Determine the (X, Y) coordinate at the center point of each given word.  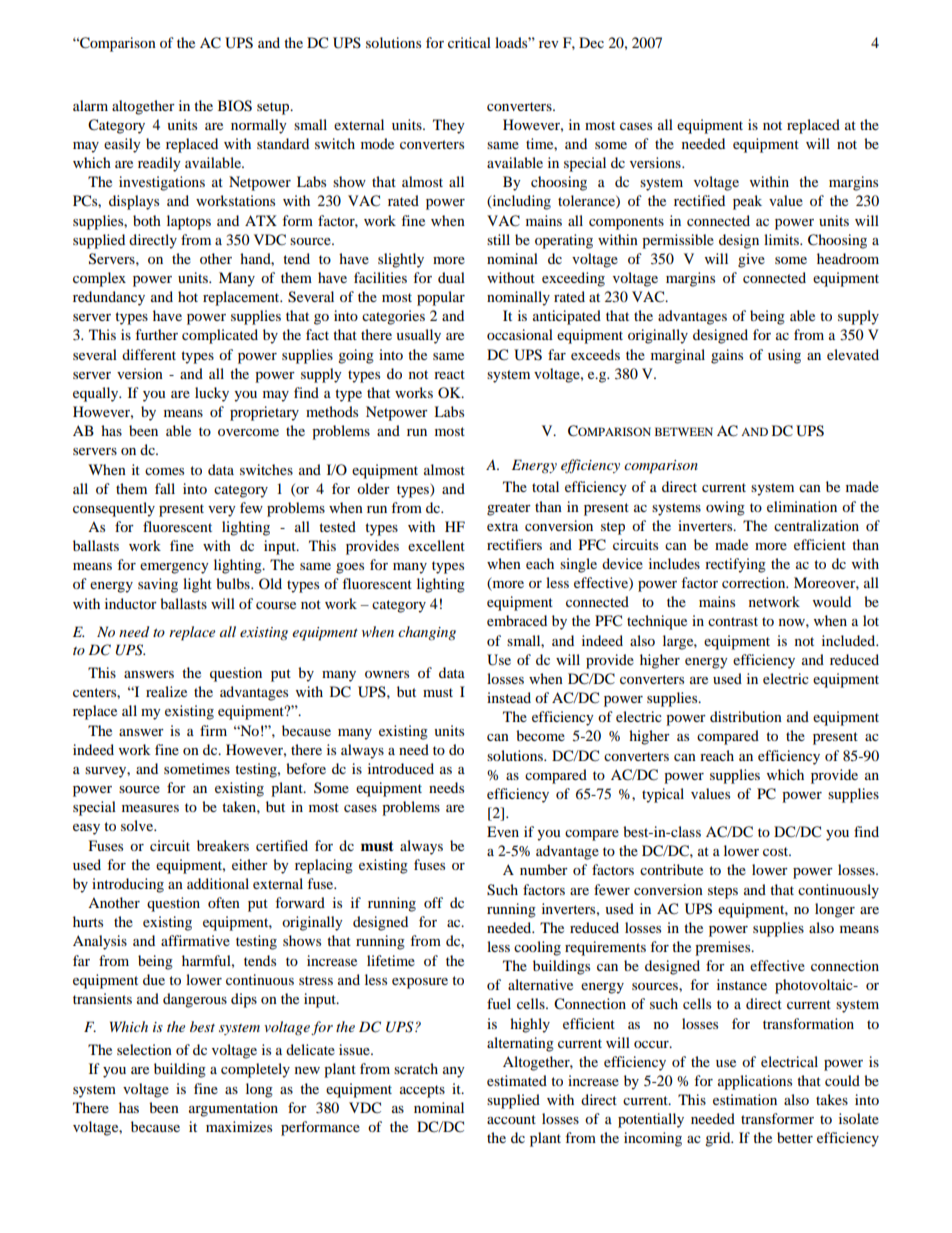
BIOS (235, 106)
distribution (746, 716)
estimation (745, 1099)
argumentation (233, 1109)
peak (747, 202)
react (449, 374)
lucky (212, 394)
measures (150, 808)
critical (469, 42)
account (511, 1119)
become (540, 735)
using (784, 356)
